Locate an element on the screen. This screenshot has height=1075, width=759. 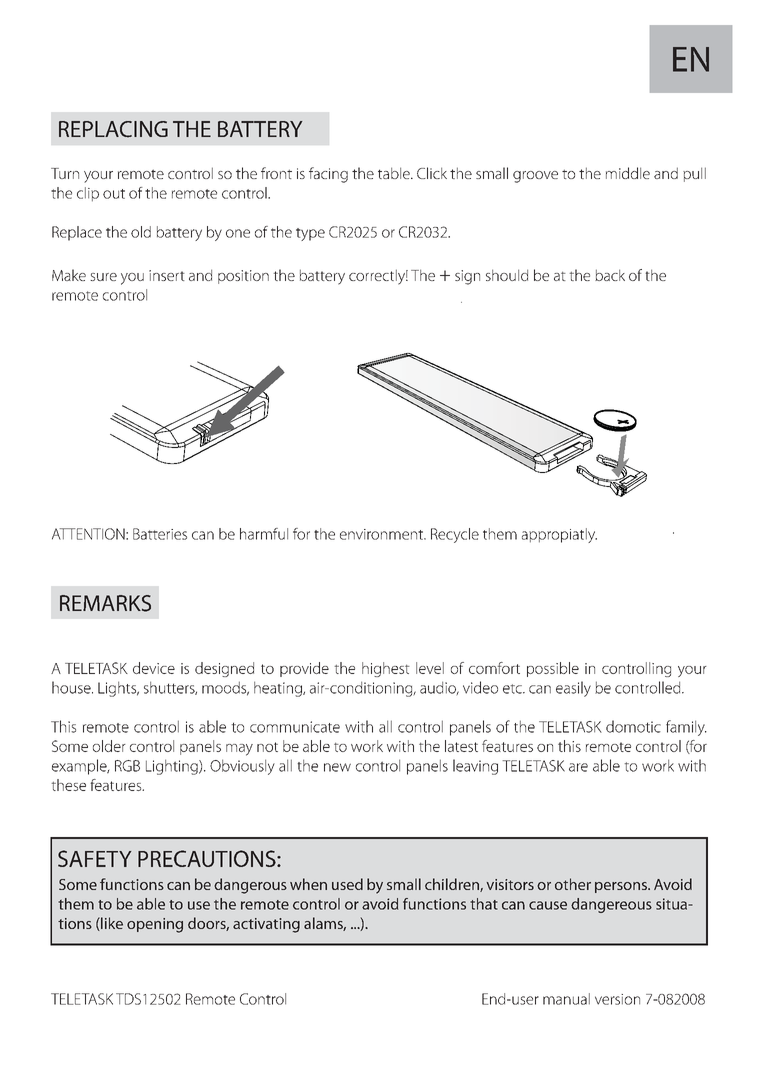
back is located at coordinates (610, 275).
